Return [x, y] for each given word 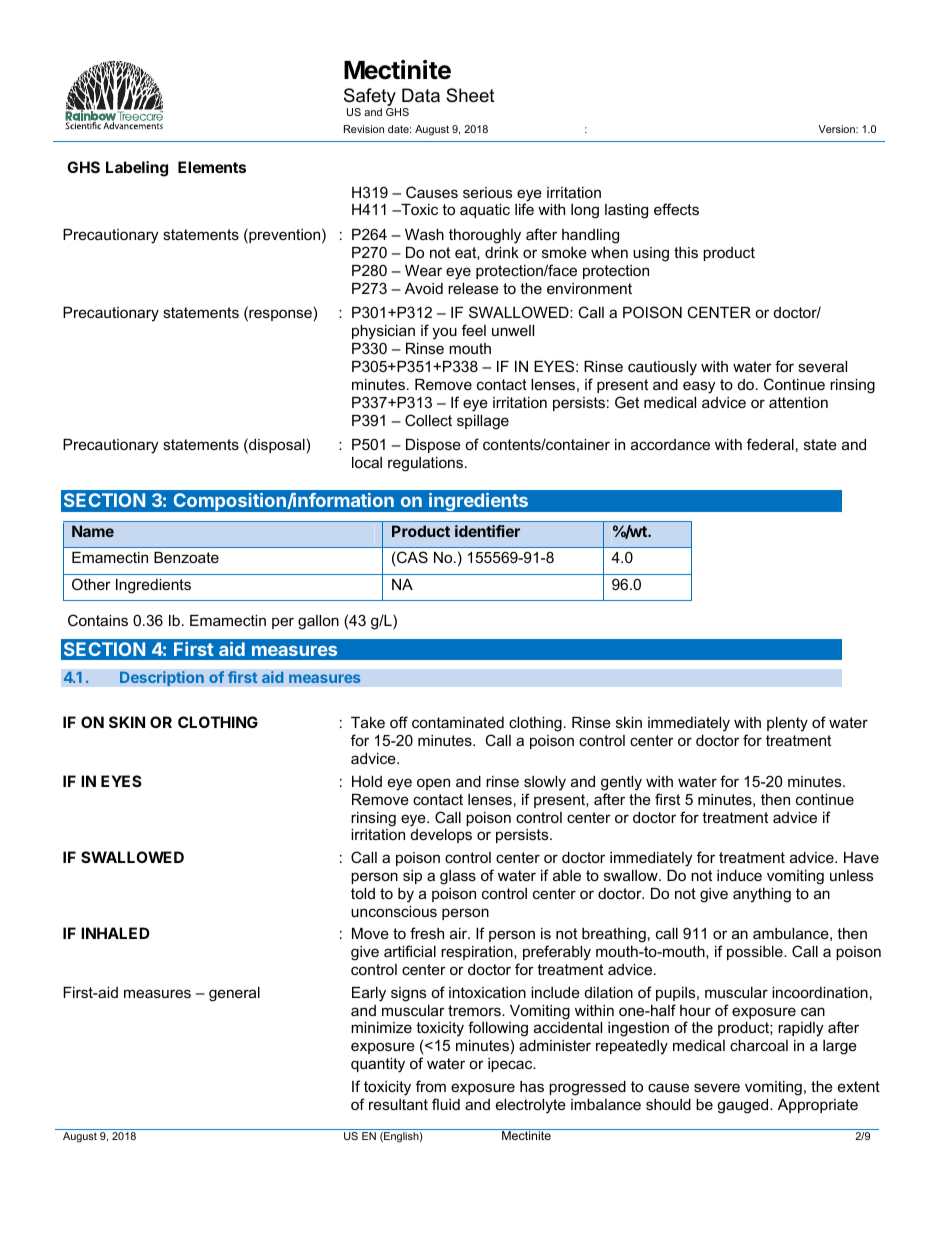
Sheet [470, 95]
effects [676, 209]
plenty [787, 724]
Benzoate [186, 557]
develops [441, 836]
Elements [212, 167]
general [234, 994]
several [822, 366]
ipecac [511, 1065]
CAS [411, 558]
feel [474, 330]
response [279, 315]
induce [739, 875]
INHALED [115, 933]
